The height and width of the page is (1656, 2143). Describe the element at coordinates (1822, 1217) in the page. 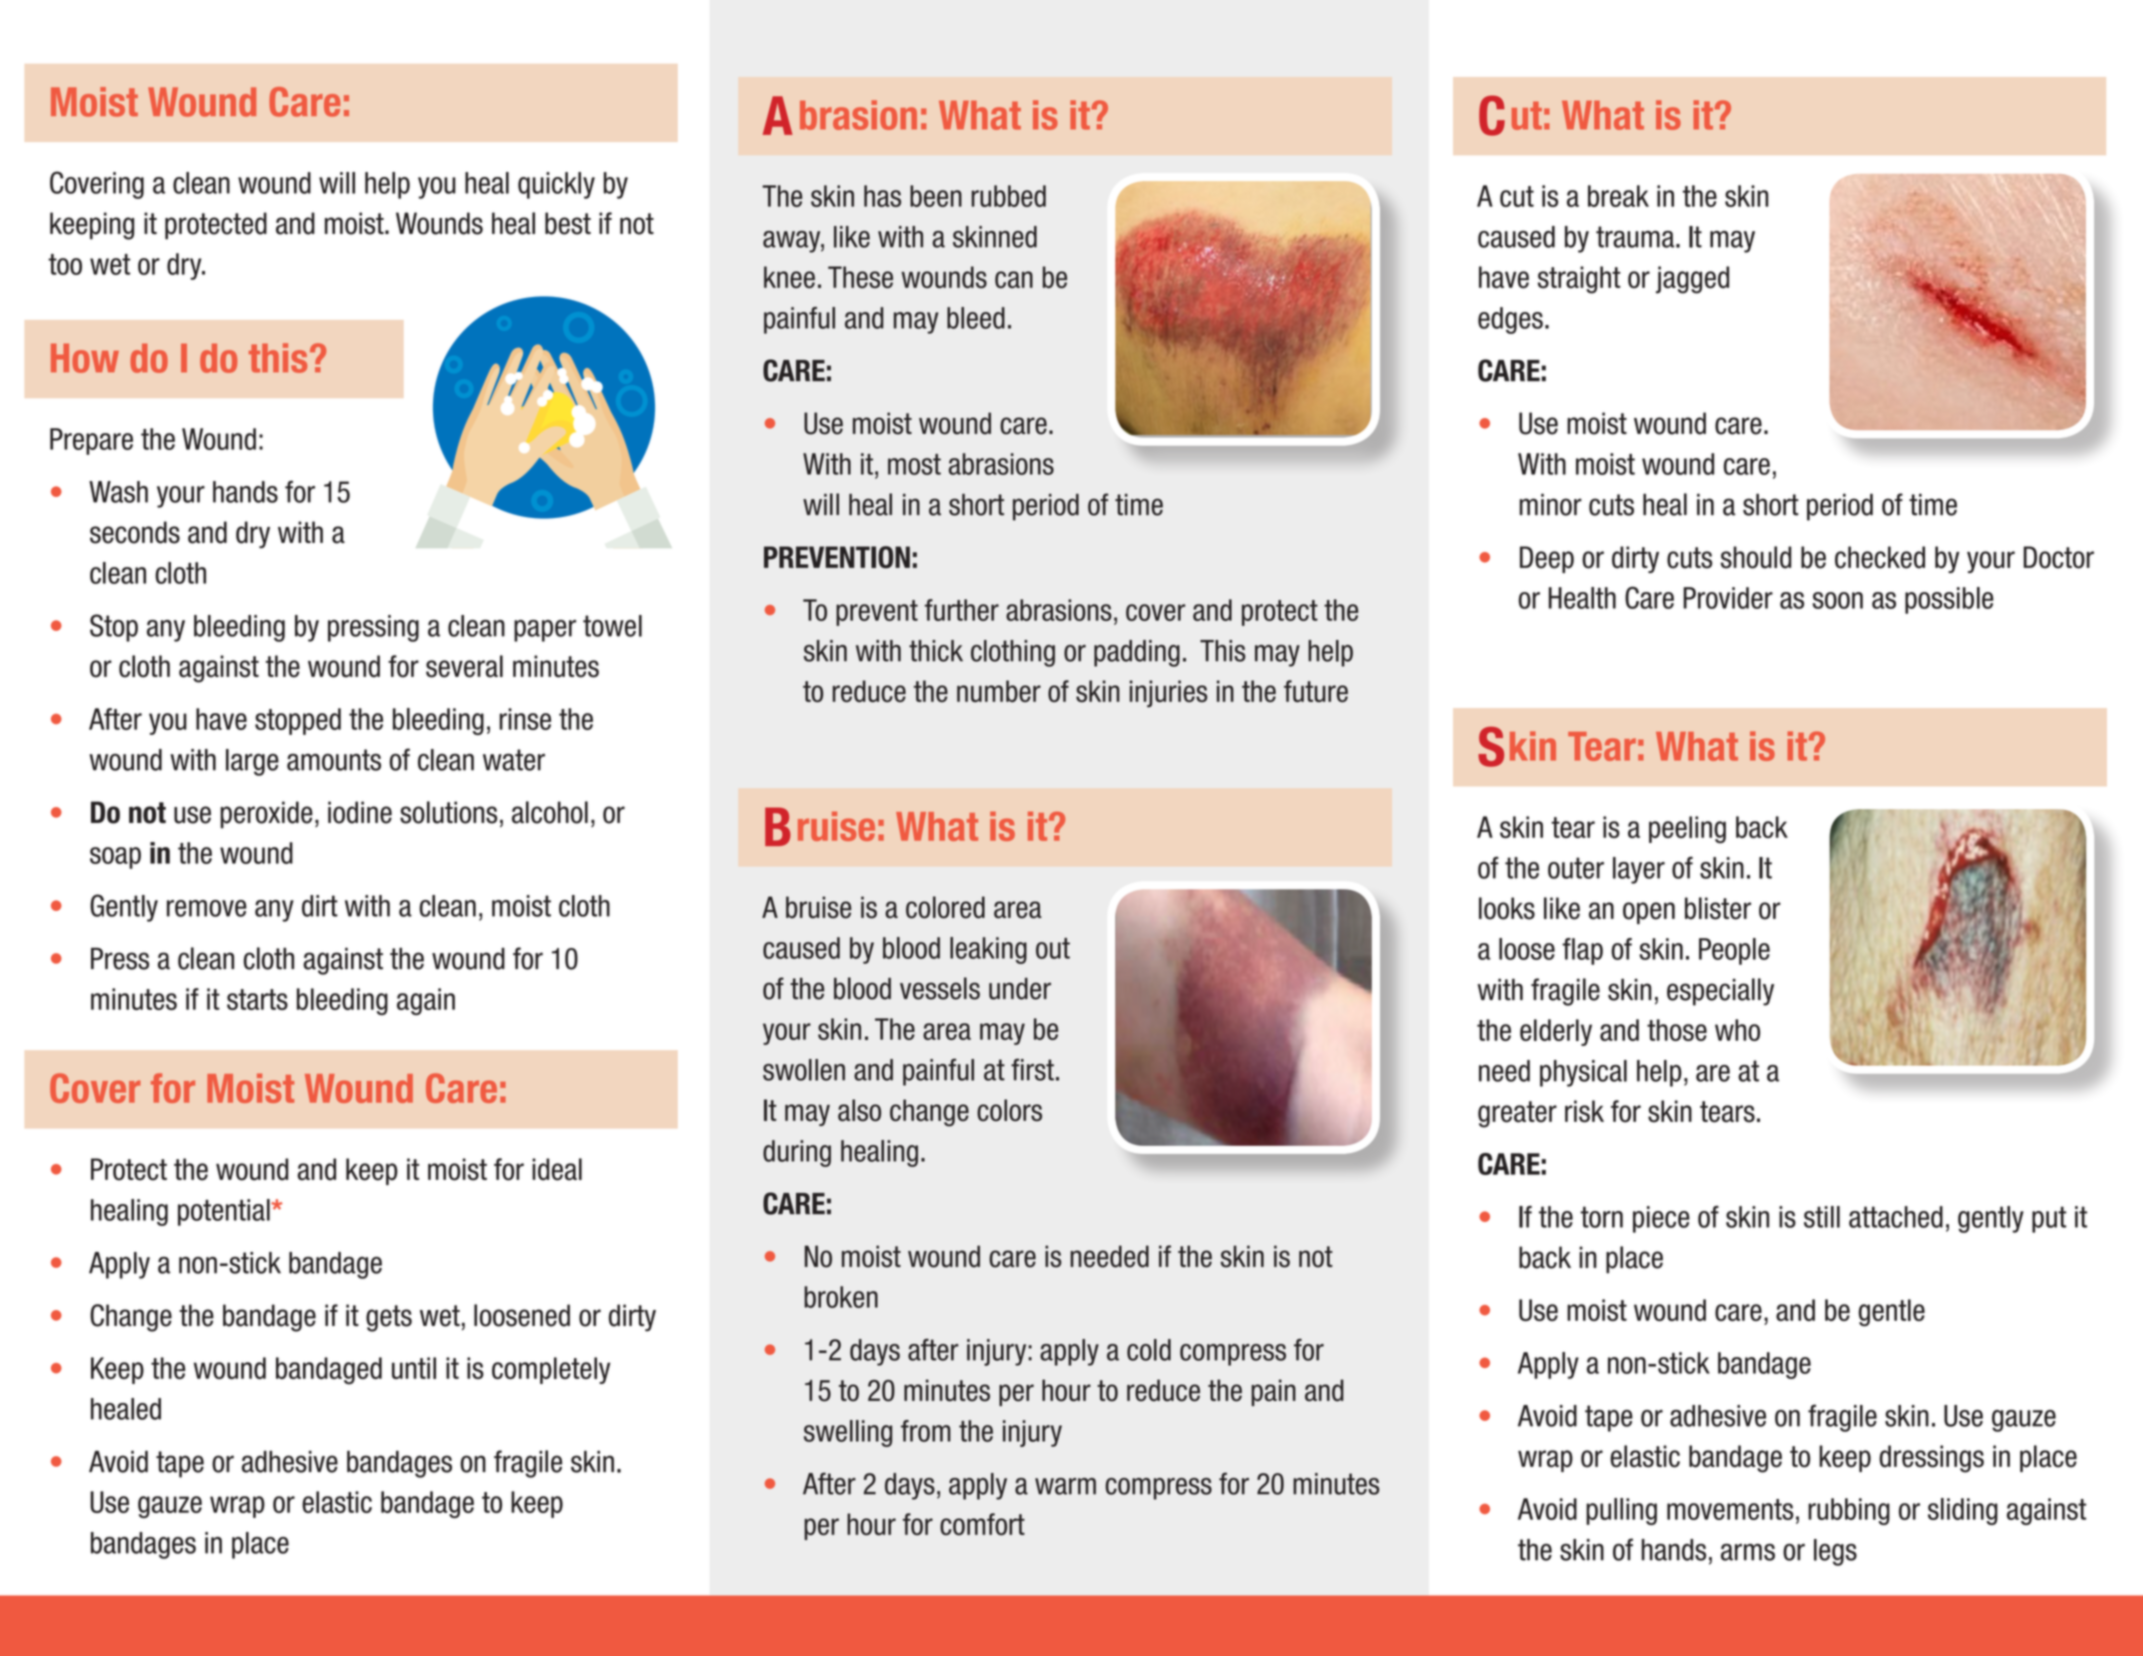

I see `still` at that location.
